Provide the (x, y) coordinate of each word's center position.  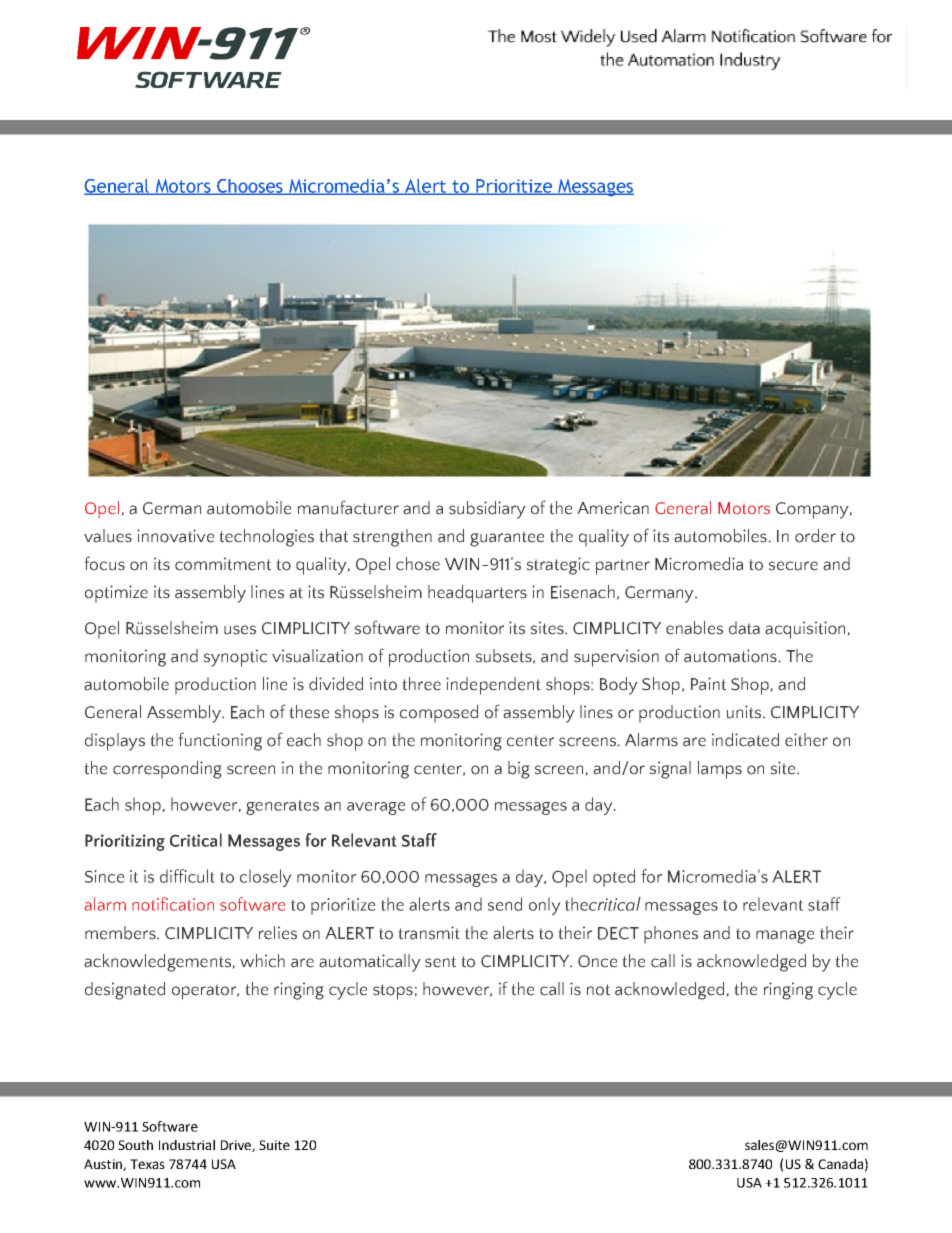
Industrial (187, 1145)
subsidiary (487, 510)
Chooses (250, 187)
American (613, 508)
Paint (708, 684)
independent (493, 686)
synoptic (235, 658)
